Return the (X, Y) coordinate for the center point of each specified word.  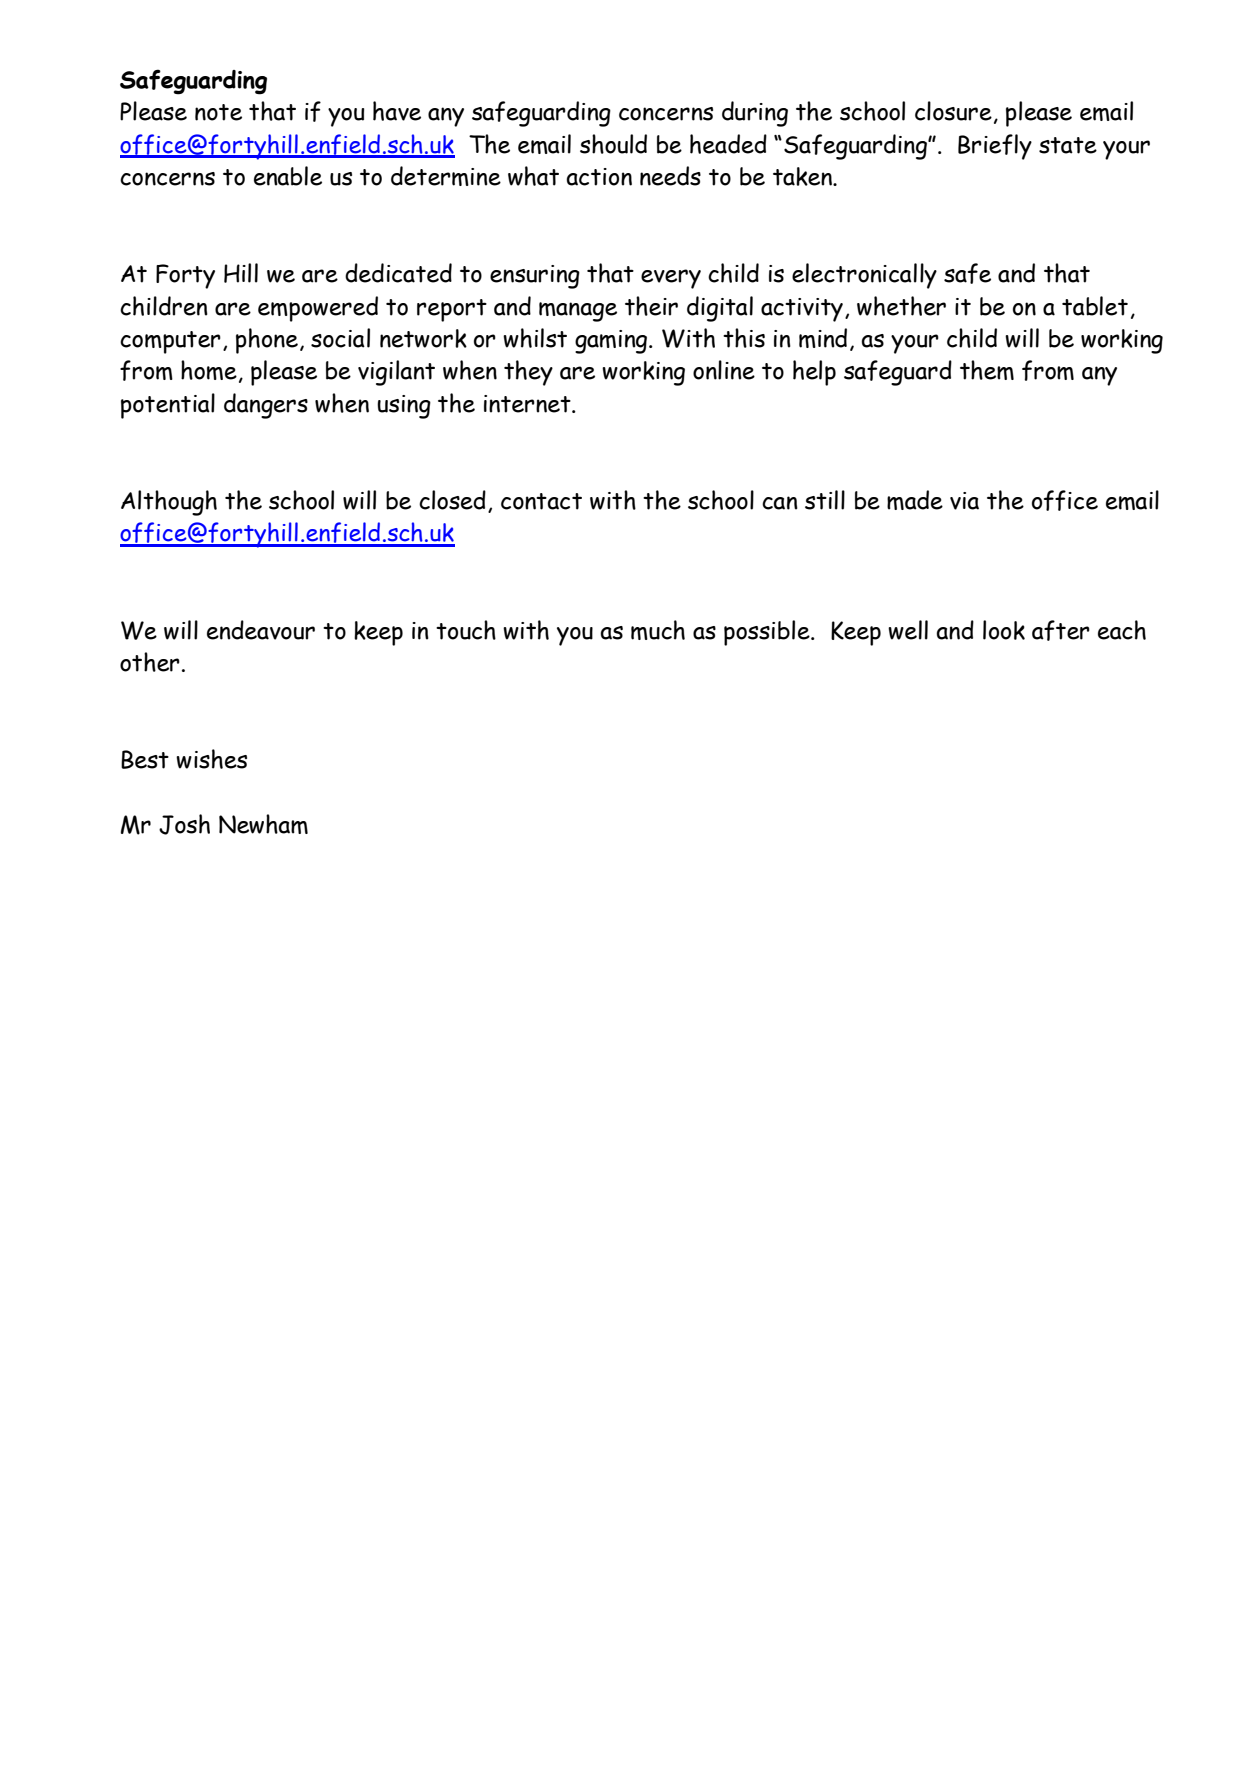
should (613, 144)
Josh (184, 824)
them (987, 370)
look (1004, 630)
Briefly (995, 147)
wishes (211, 759)
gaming (611, 342)
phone (267, 341)
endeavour (261, 630)
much (658, 630)
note (218, 112)
